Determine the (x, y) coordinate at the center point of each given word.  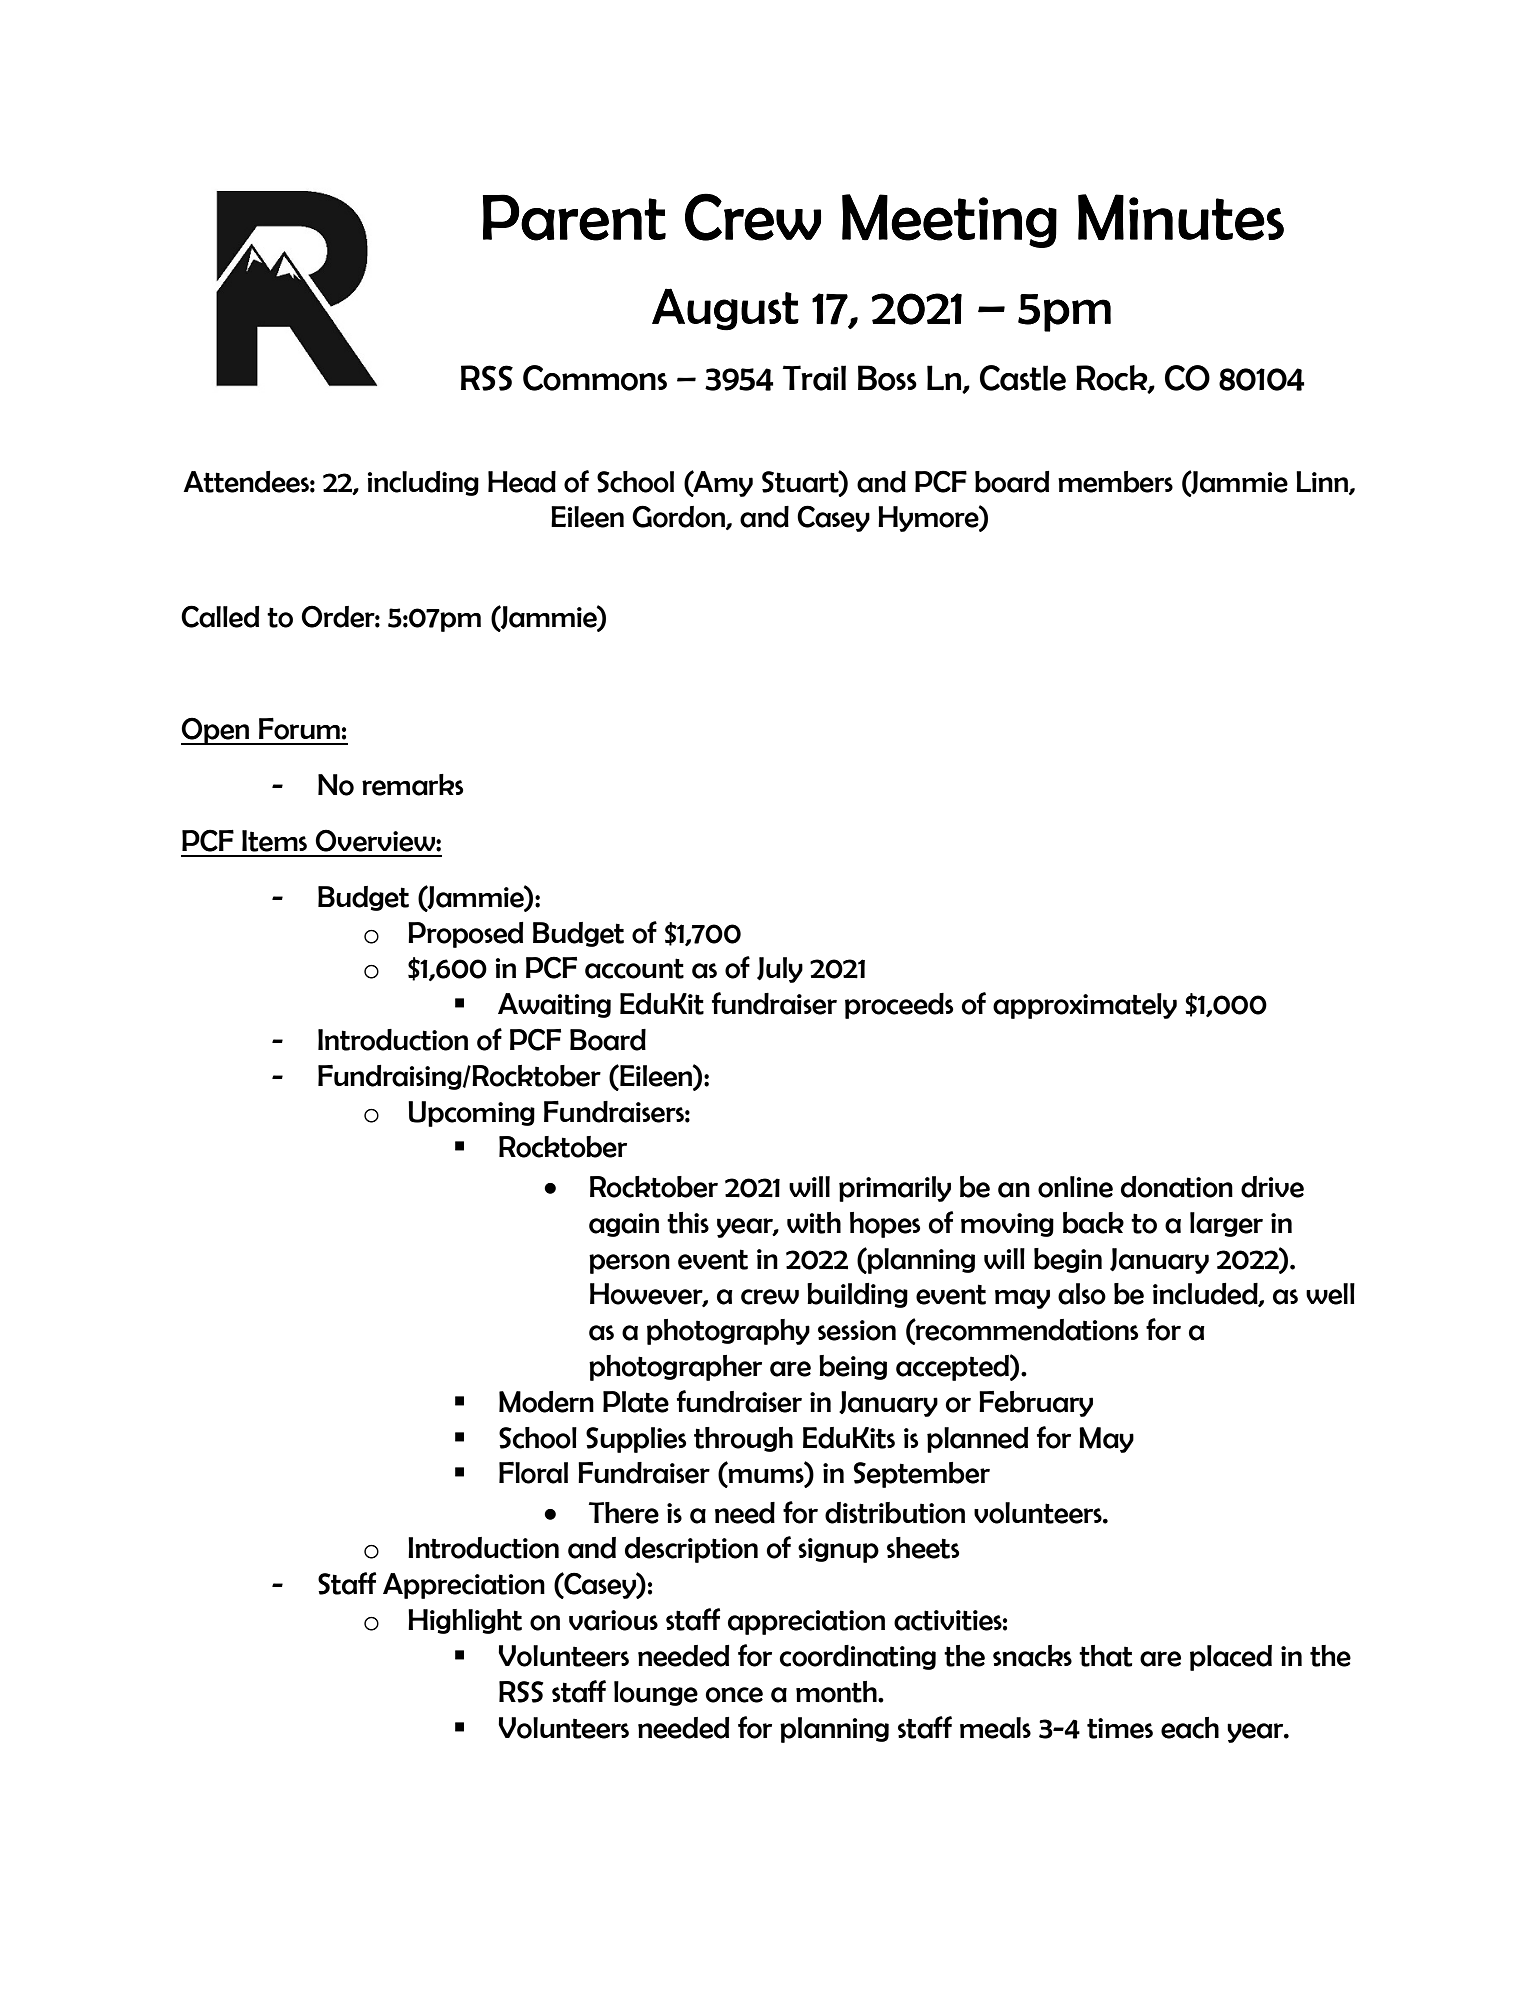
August (725, 309)
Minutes (1181, 217)
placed (1231, 1658)
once (734, 1695)
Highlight (465, 1621)
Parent (574, 217)
